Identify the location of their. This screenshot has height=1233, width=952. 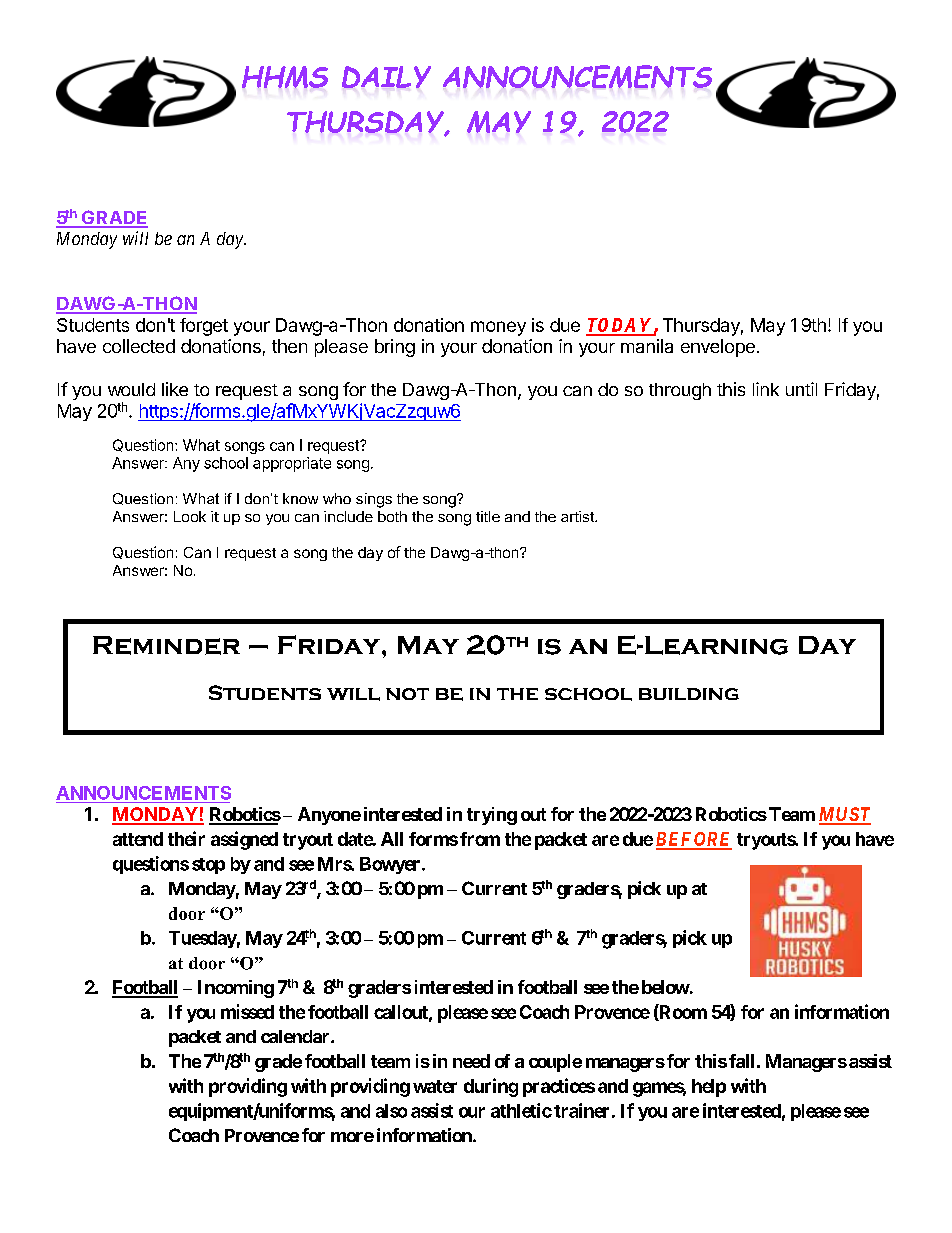
(186, 838).
